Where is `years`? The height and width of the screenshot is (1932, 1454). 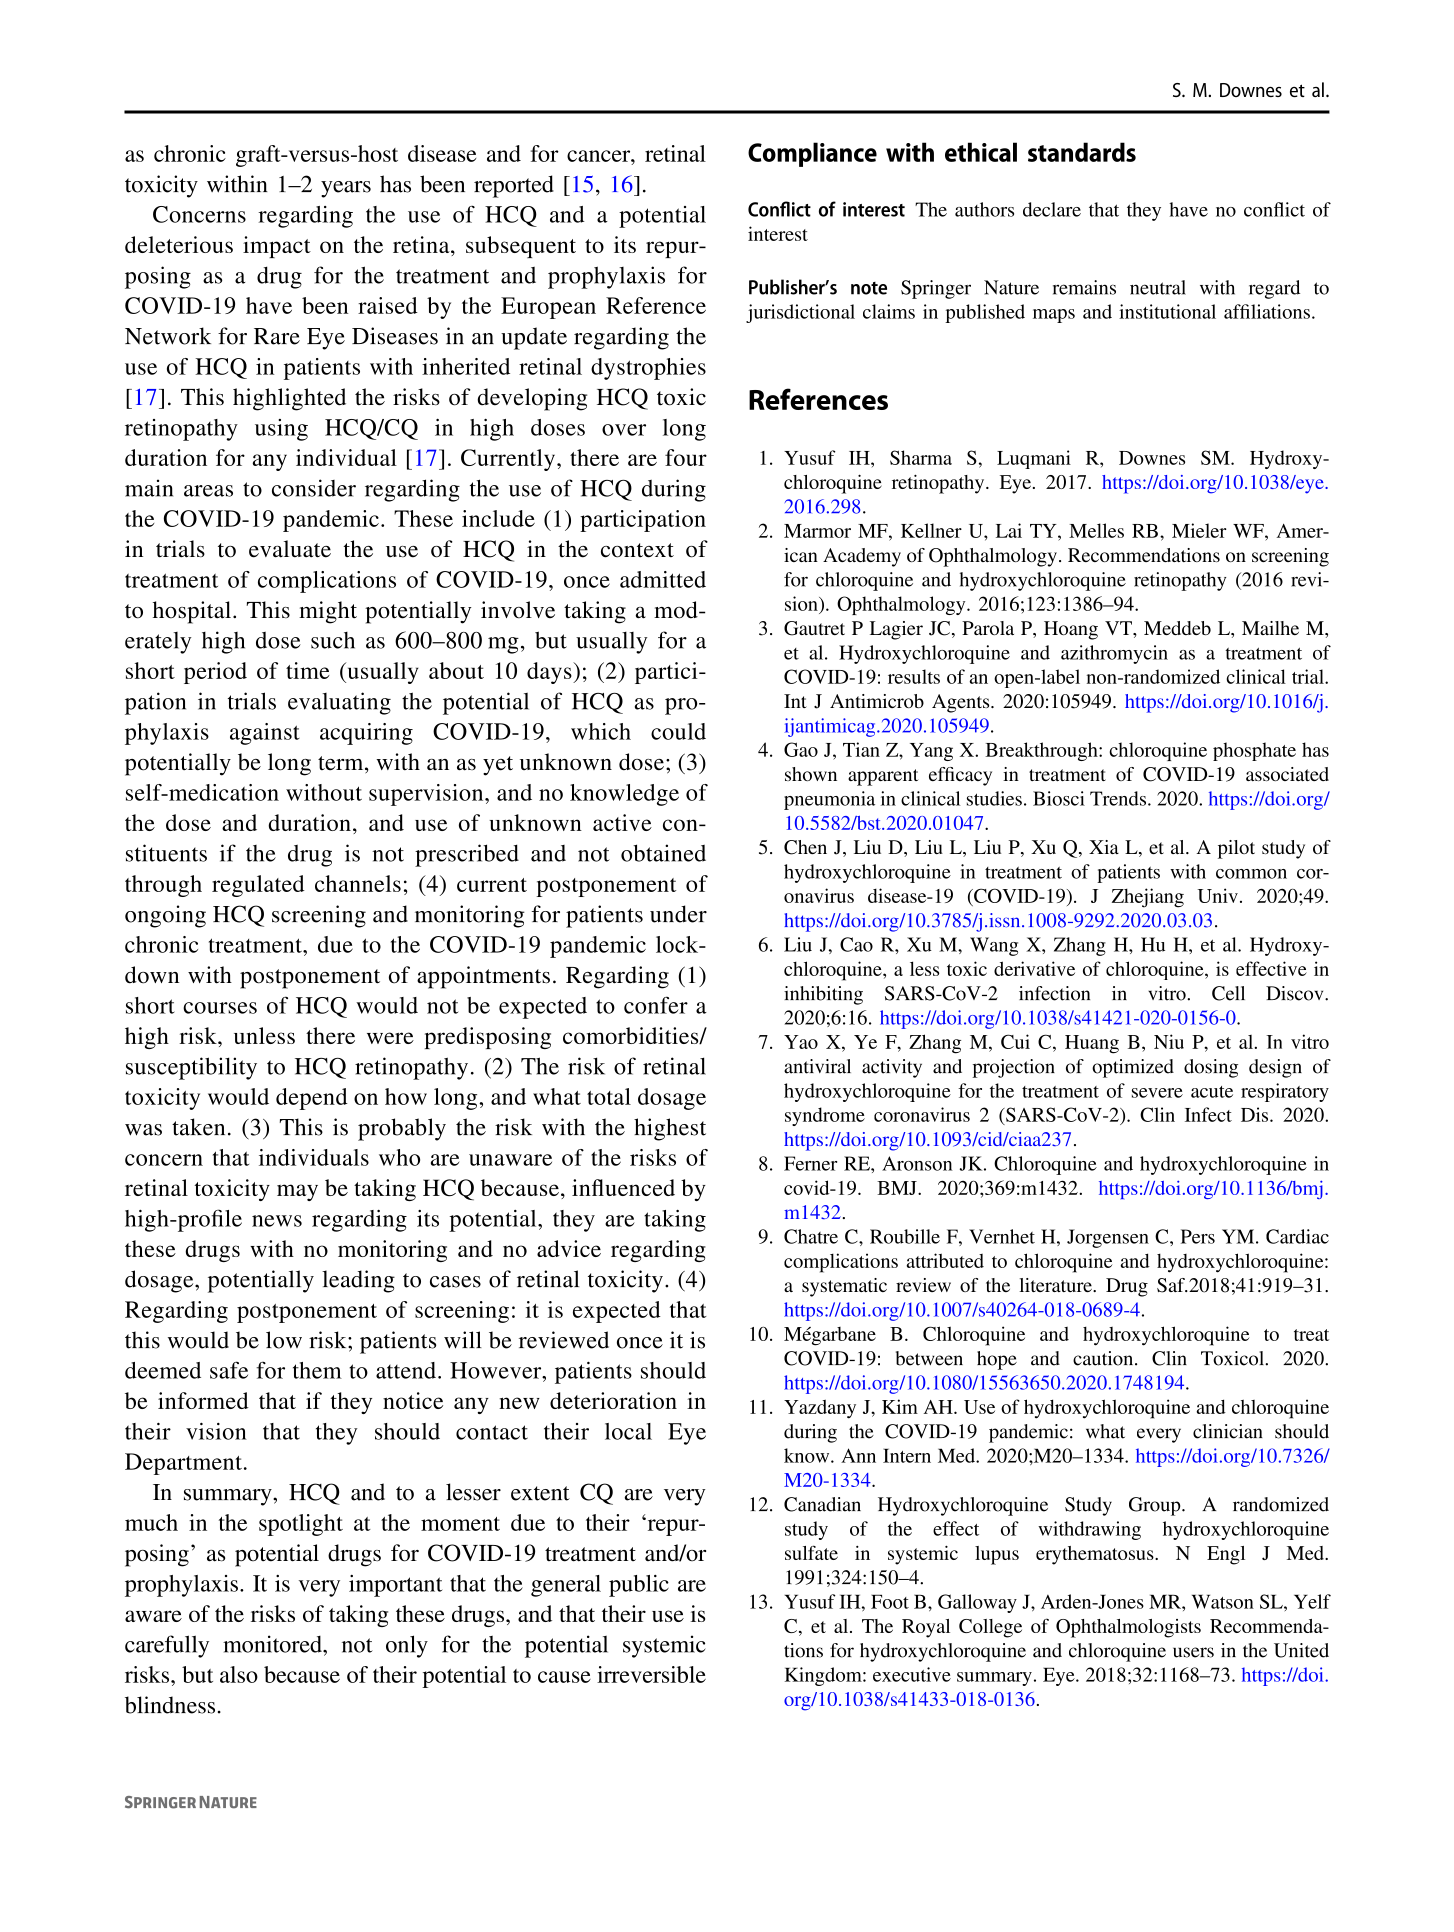 years is located at coordinates (346, 189).
